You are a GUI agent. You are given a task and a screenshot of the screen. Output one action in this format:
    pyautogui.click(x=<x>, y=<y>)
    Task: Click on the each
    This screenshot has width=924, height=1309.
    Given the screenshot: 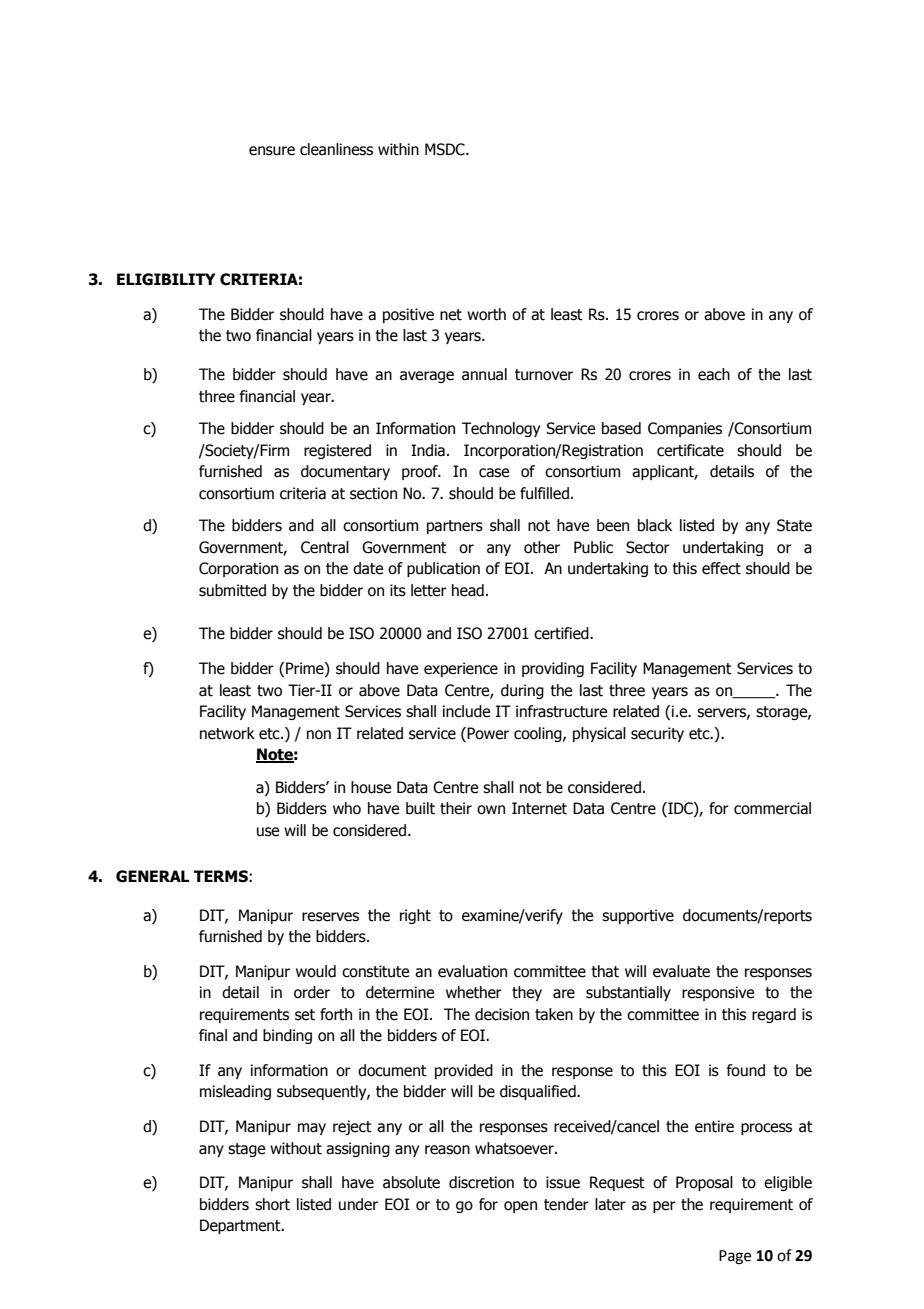 What is the action you would take?
    pyautogui.click(x=714, y=374)
